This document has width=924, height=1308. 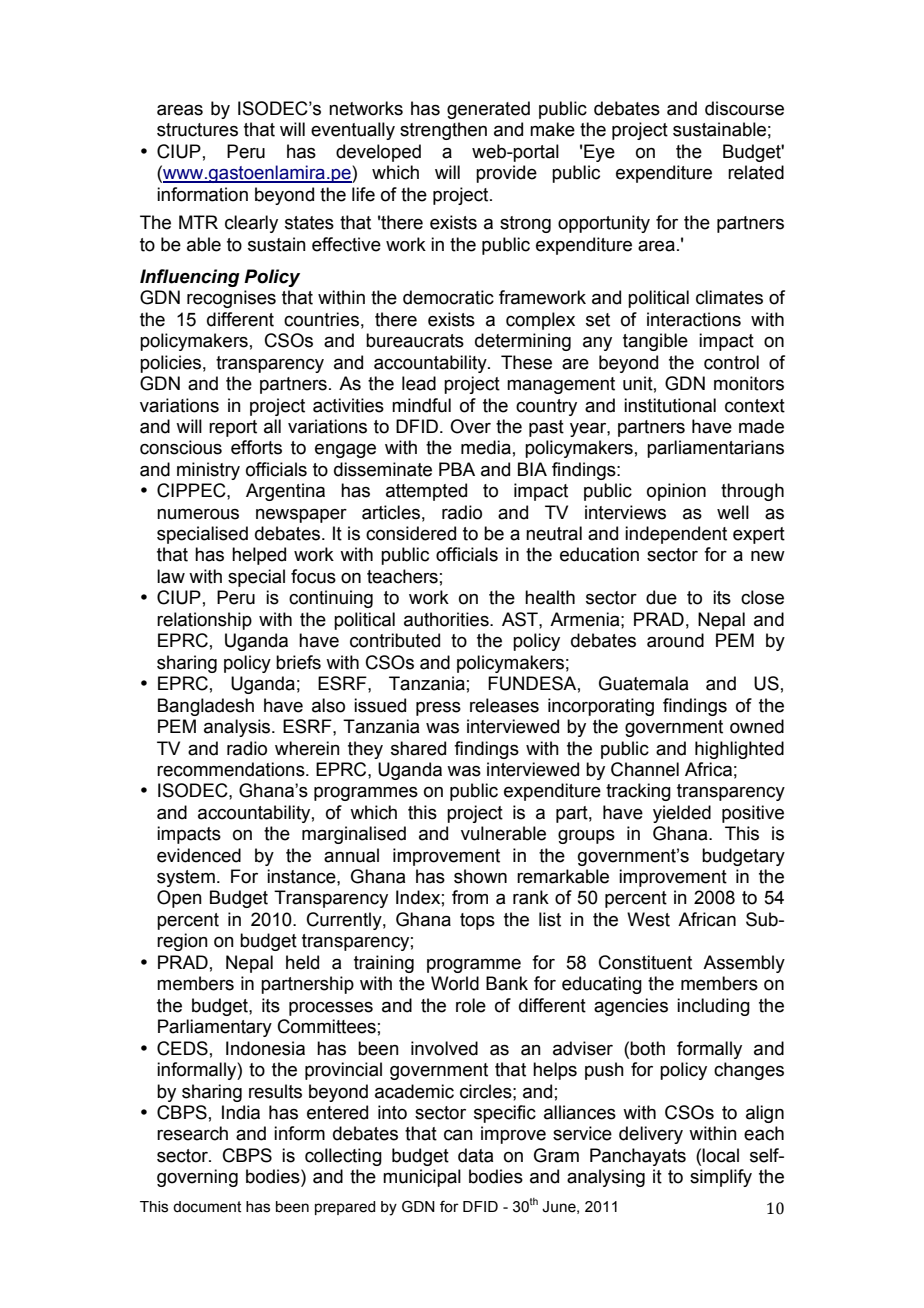 What do you see at coordinates (207, 1207) in the document?
I see `document` at bounding box center [207, 1207].
